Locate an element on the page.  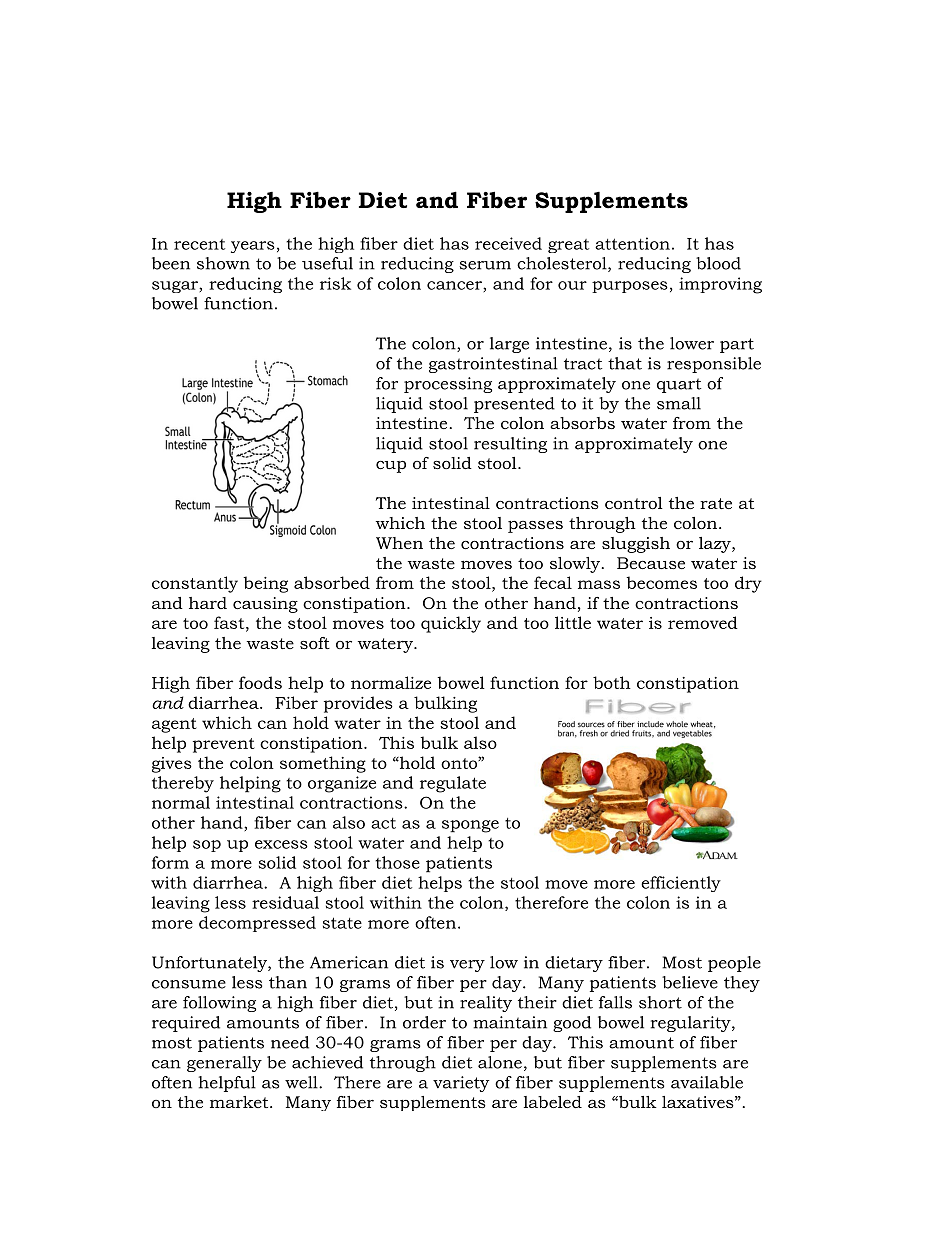
both is located at coordinates (612, 682).
